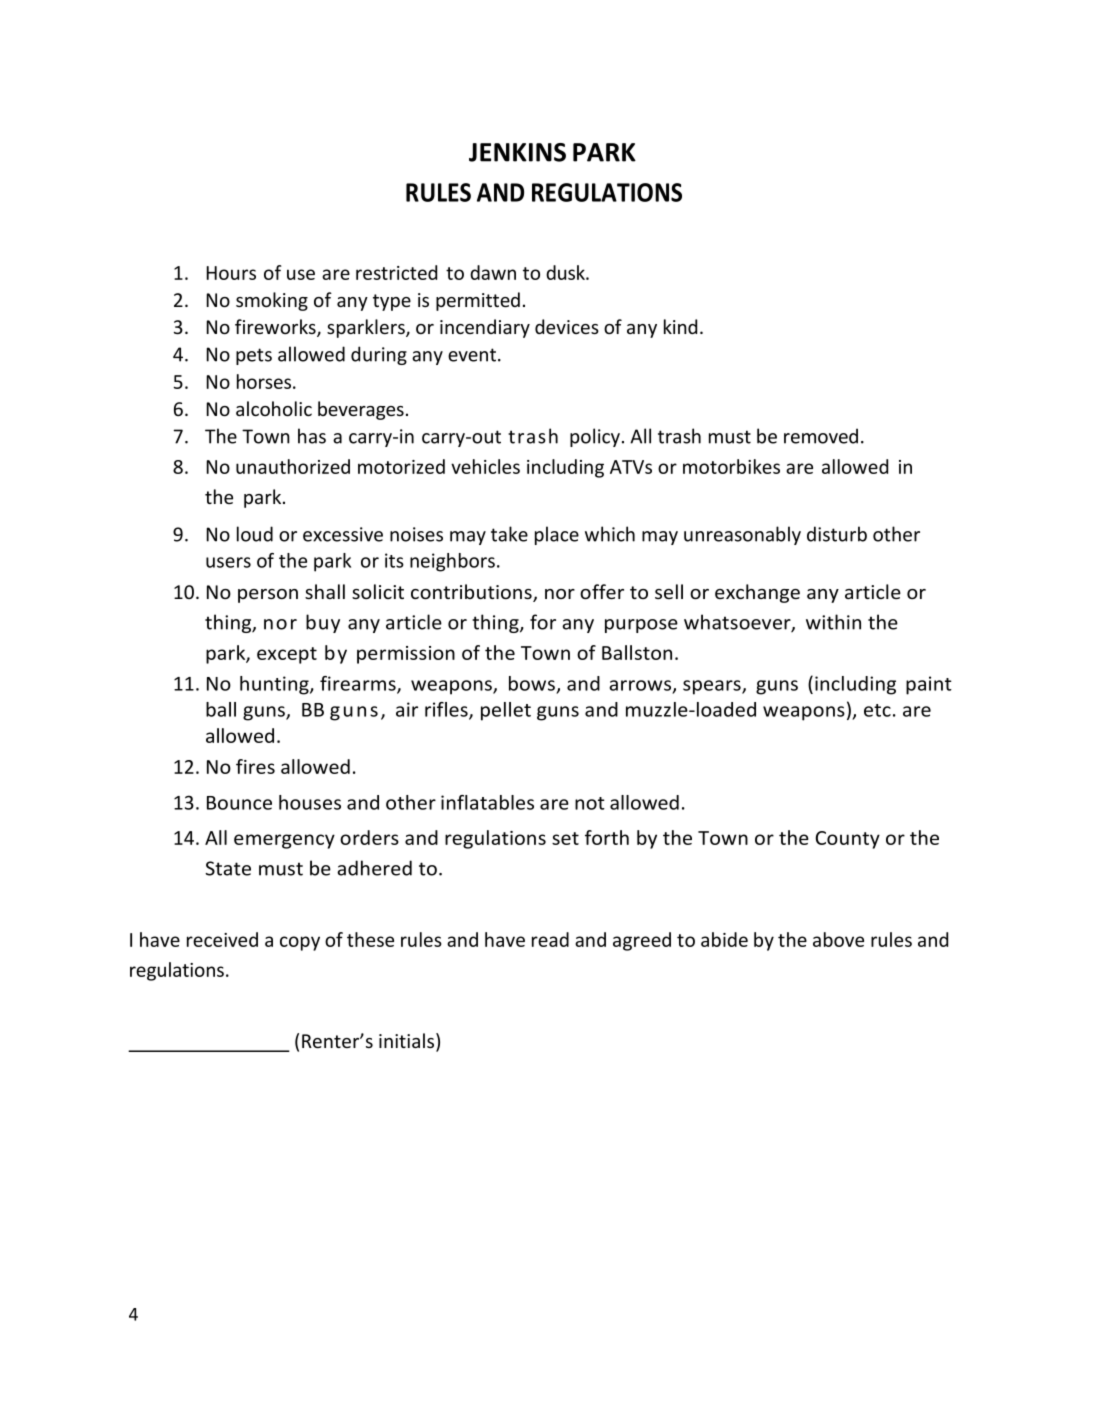 The image size is (1094, 1415). What do you see at coordinates (550, 939) in the screenshot?
I see `read` at bounding box center [550, 939].
